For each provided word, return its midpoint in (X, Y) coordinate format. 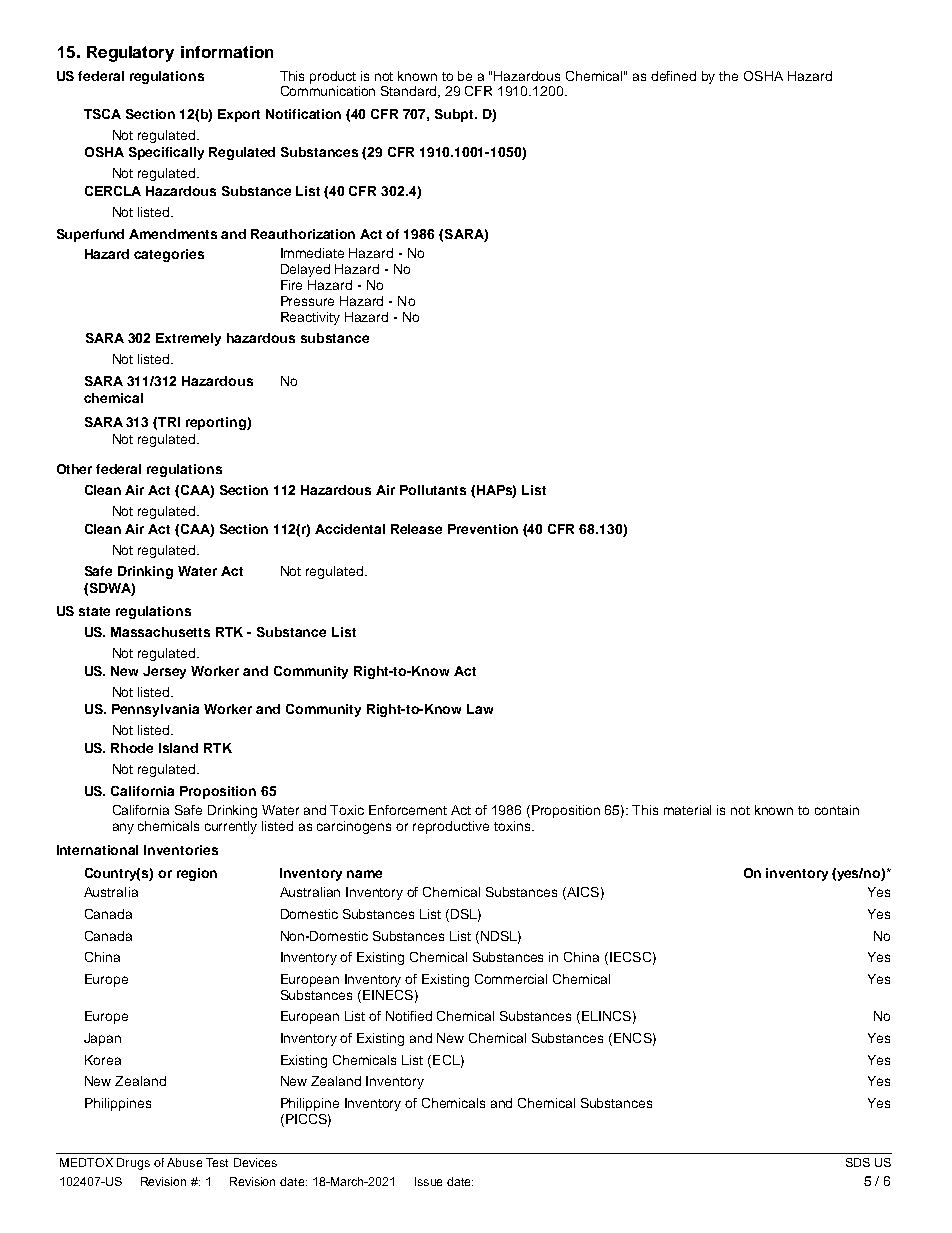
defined (673, 76)
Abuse (184, 1162)
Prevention (483, 529)
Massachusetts (160, 632)
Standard (410, 92)
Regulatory (130, 54)
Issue (428, 1181)
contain (837, 810)
